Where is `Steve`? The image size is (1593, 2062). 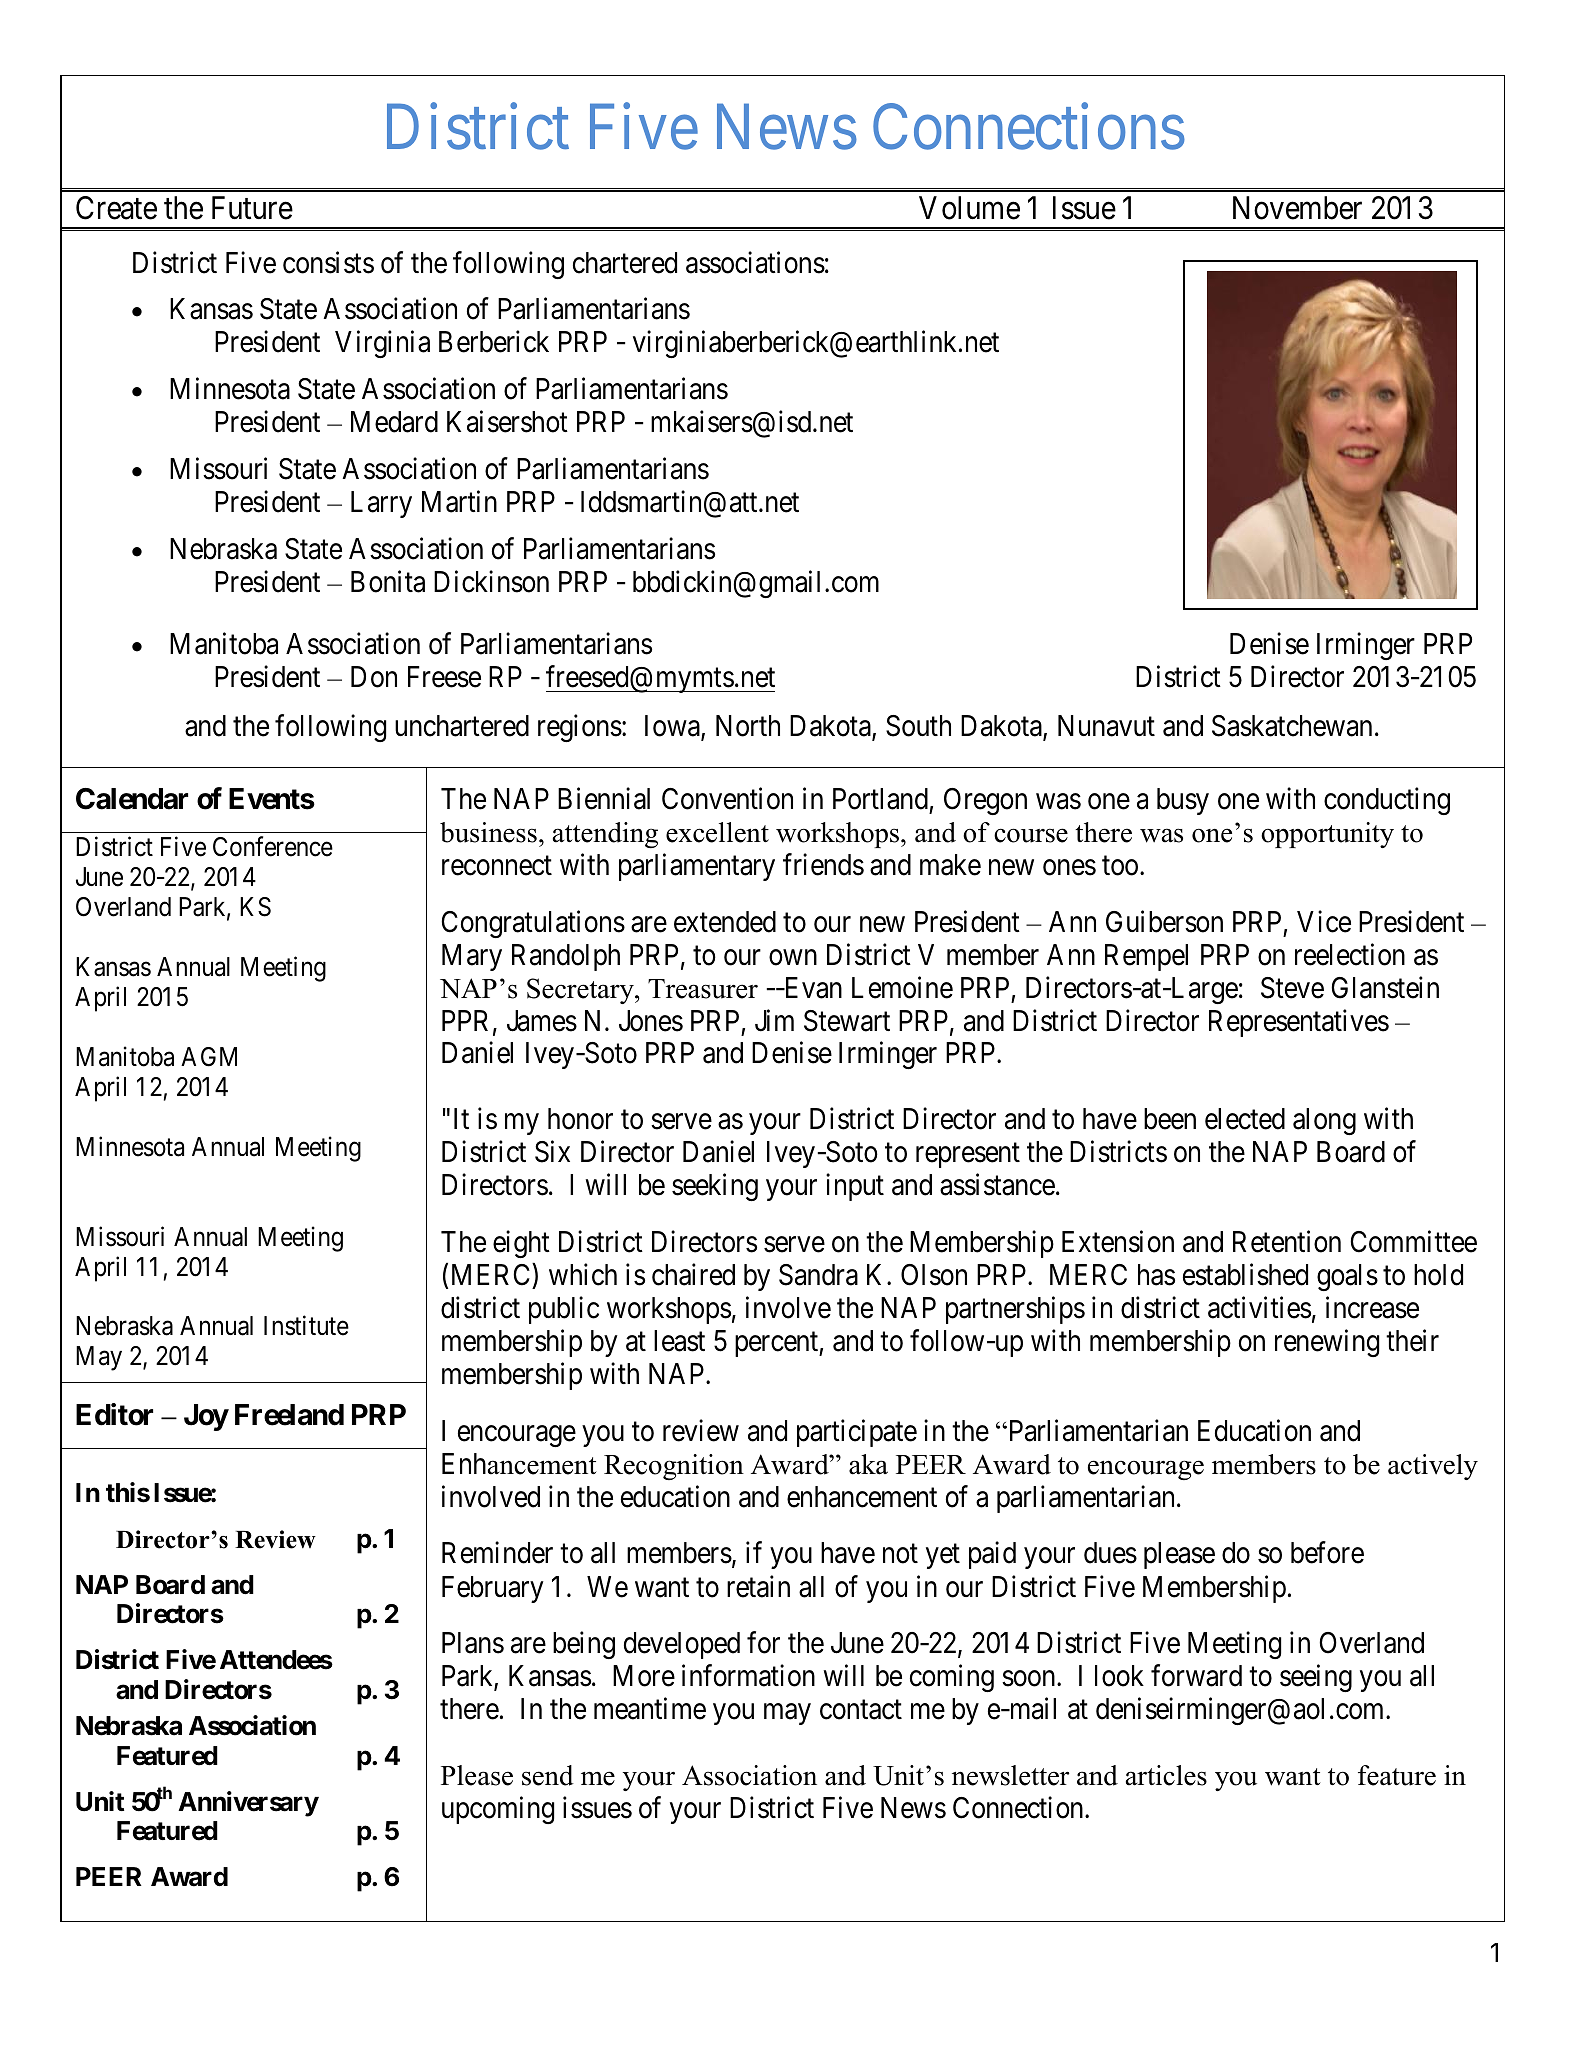 Steve is located at coordinates (1292, 988).
